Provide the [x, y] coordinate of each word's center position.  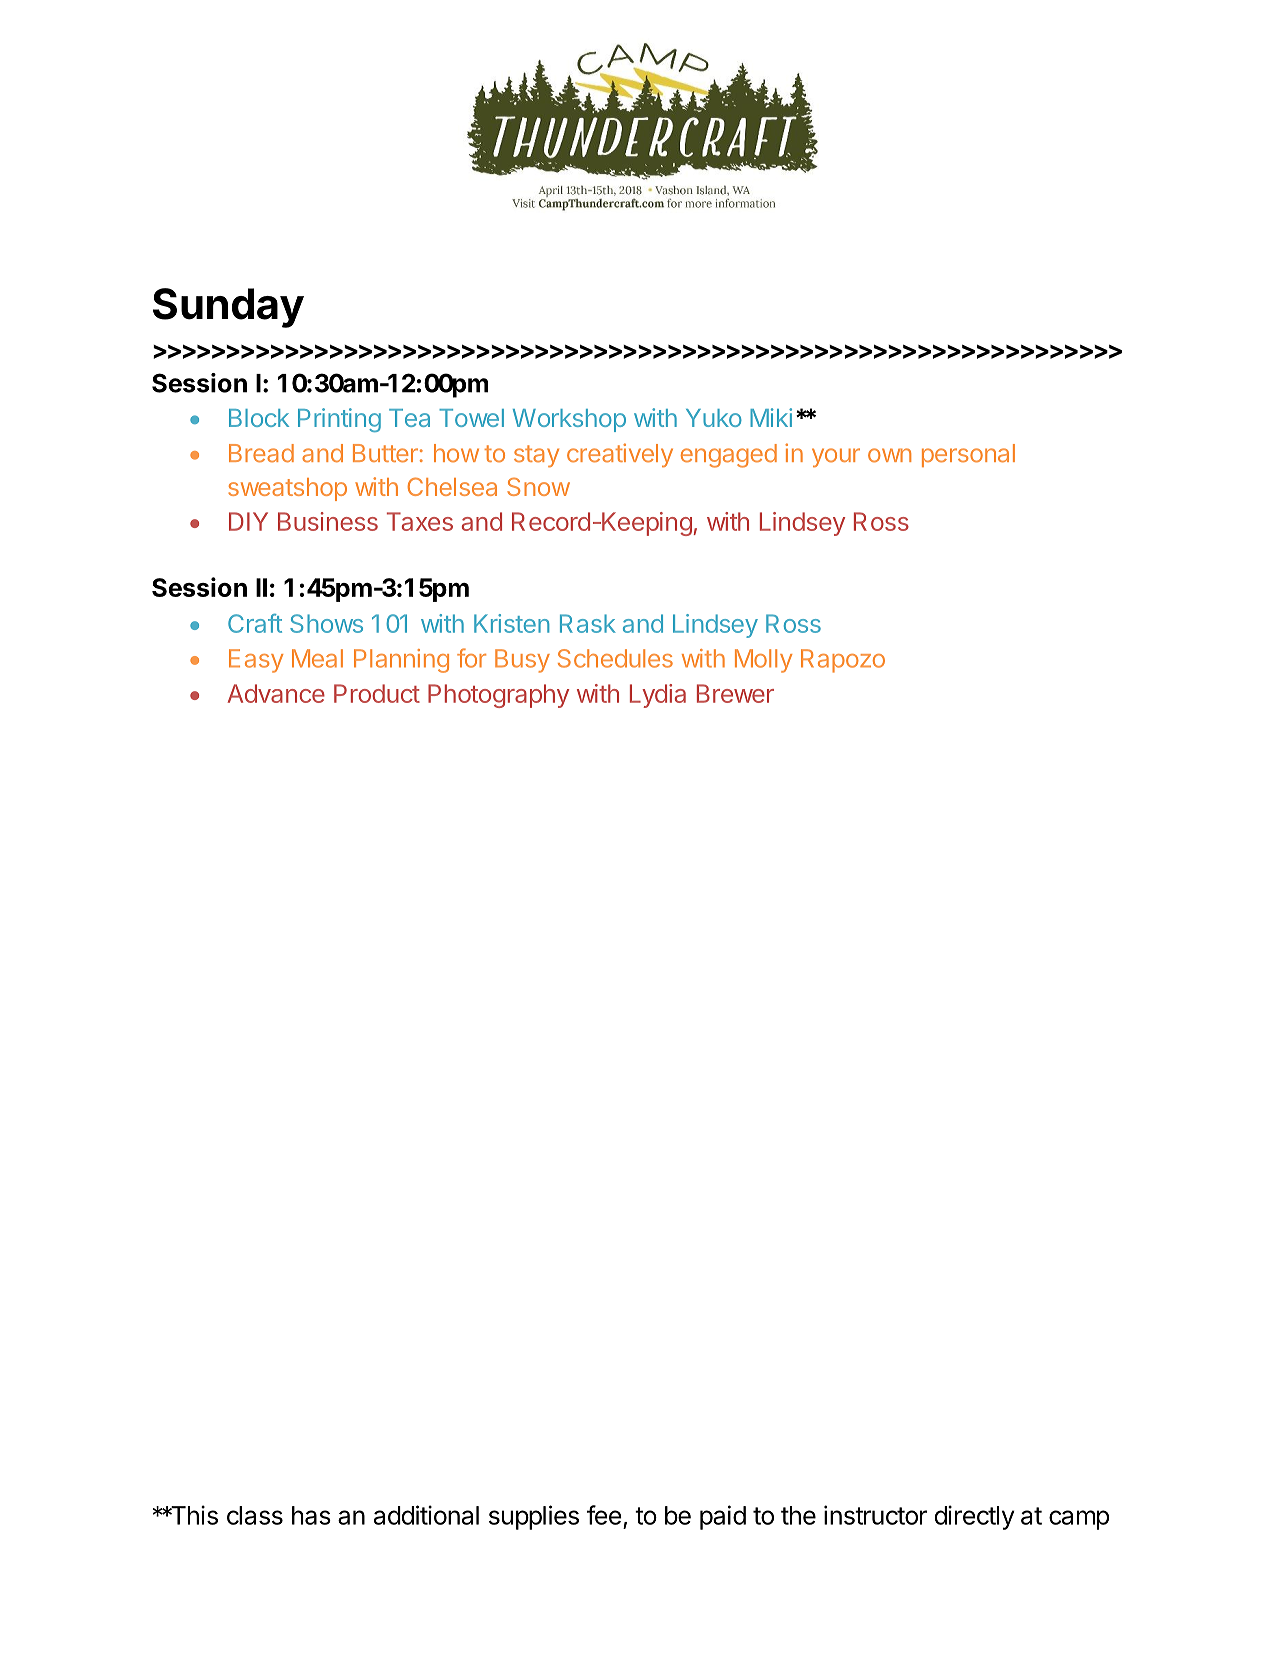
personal [968, 455]
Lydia [658, 696]
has [311, 1515]
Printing [339, 420]
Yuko [714, 418]
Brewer [735, 693]
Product [377, 693]
